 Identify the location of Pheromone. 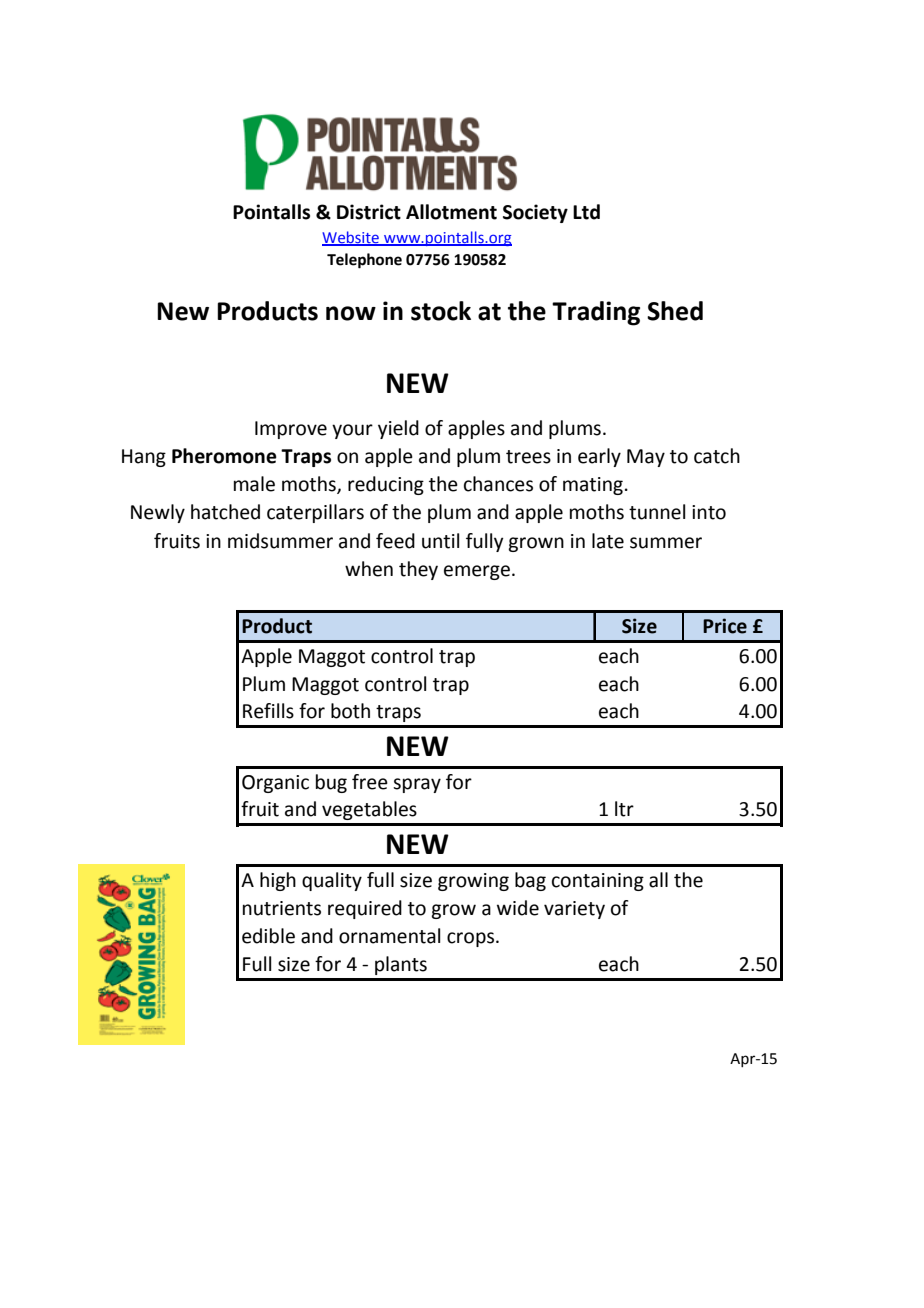
(224, 456).
